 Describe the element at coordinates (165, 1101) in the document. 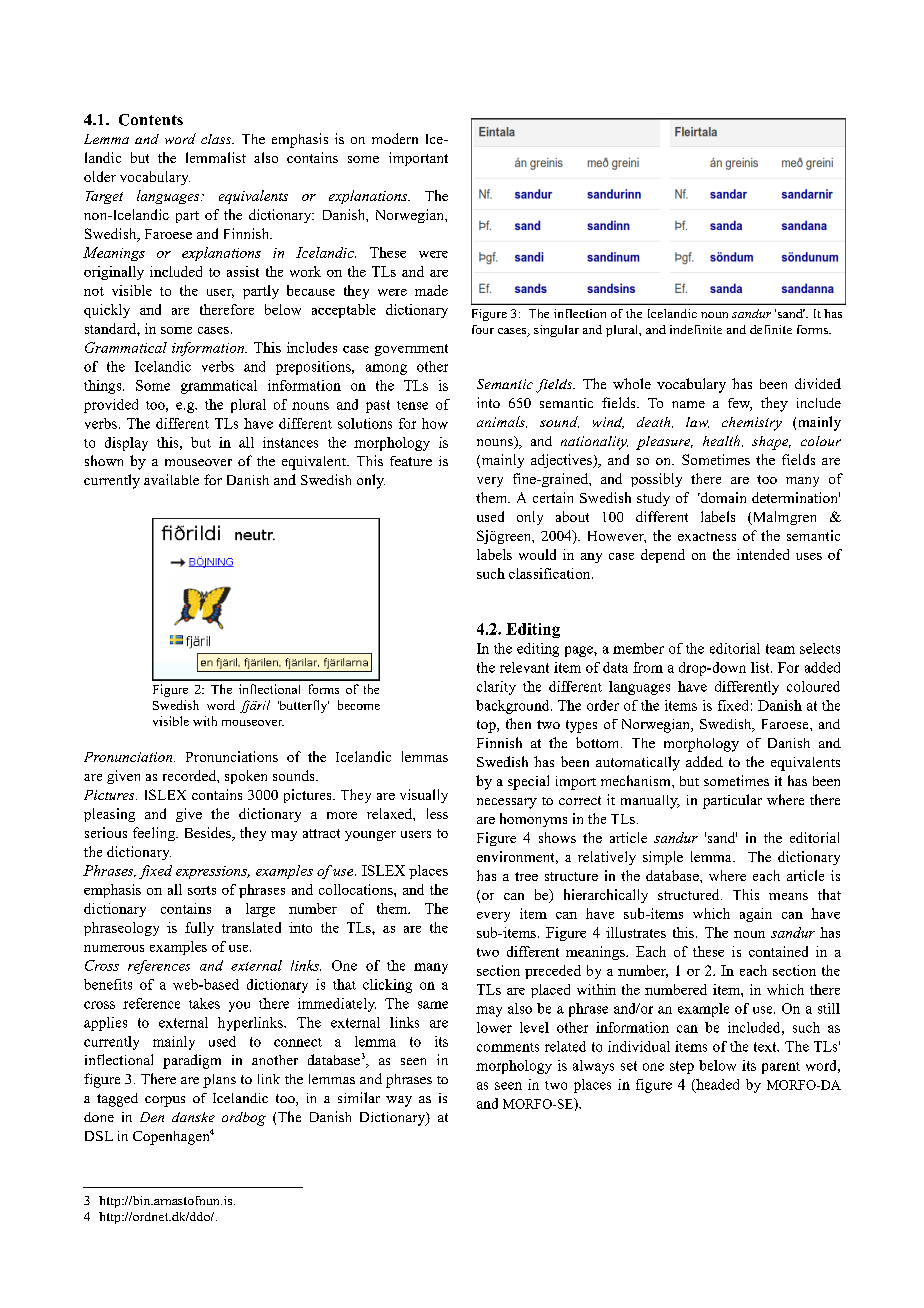

I see `corpus` at that location.
